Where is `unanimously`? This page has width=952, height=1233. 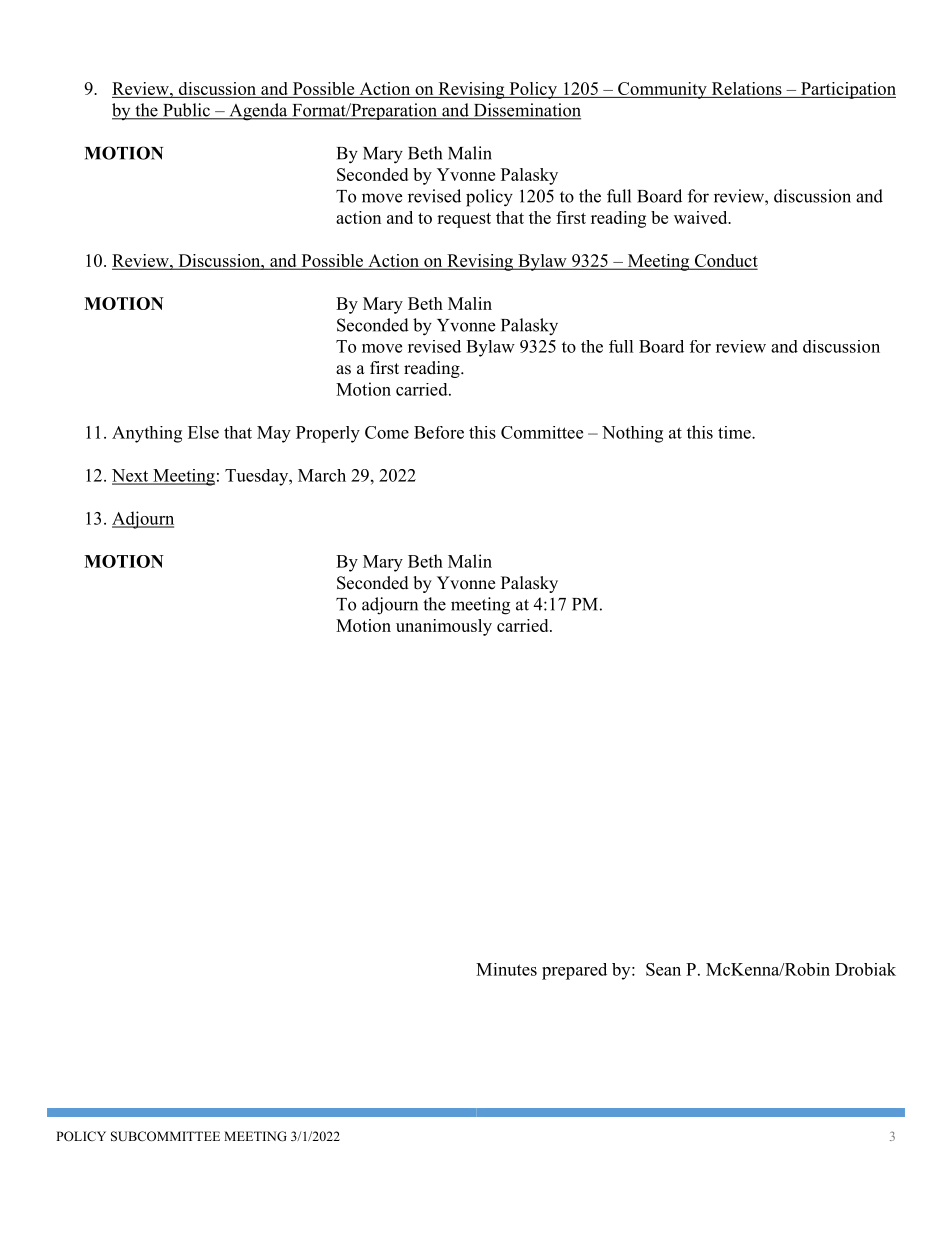
unanimously is located at coordinates (444, 627).
